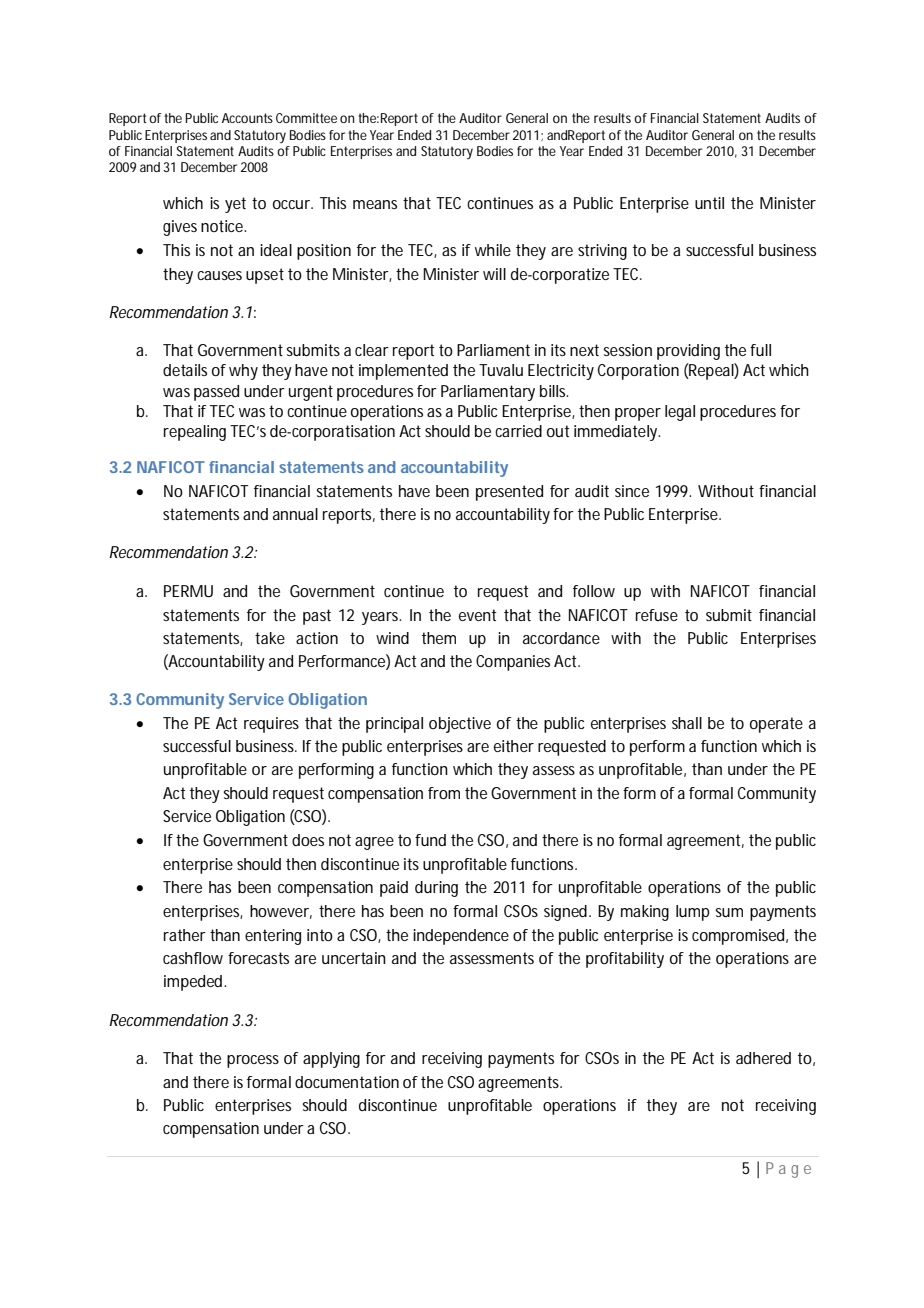 The height and width of the document is (1308, 924). Describe the element at coordinates (693, 913) in the document. I see `lump` at that location.
